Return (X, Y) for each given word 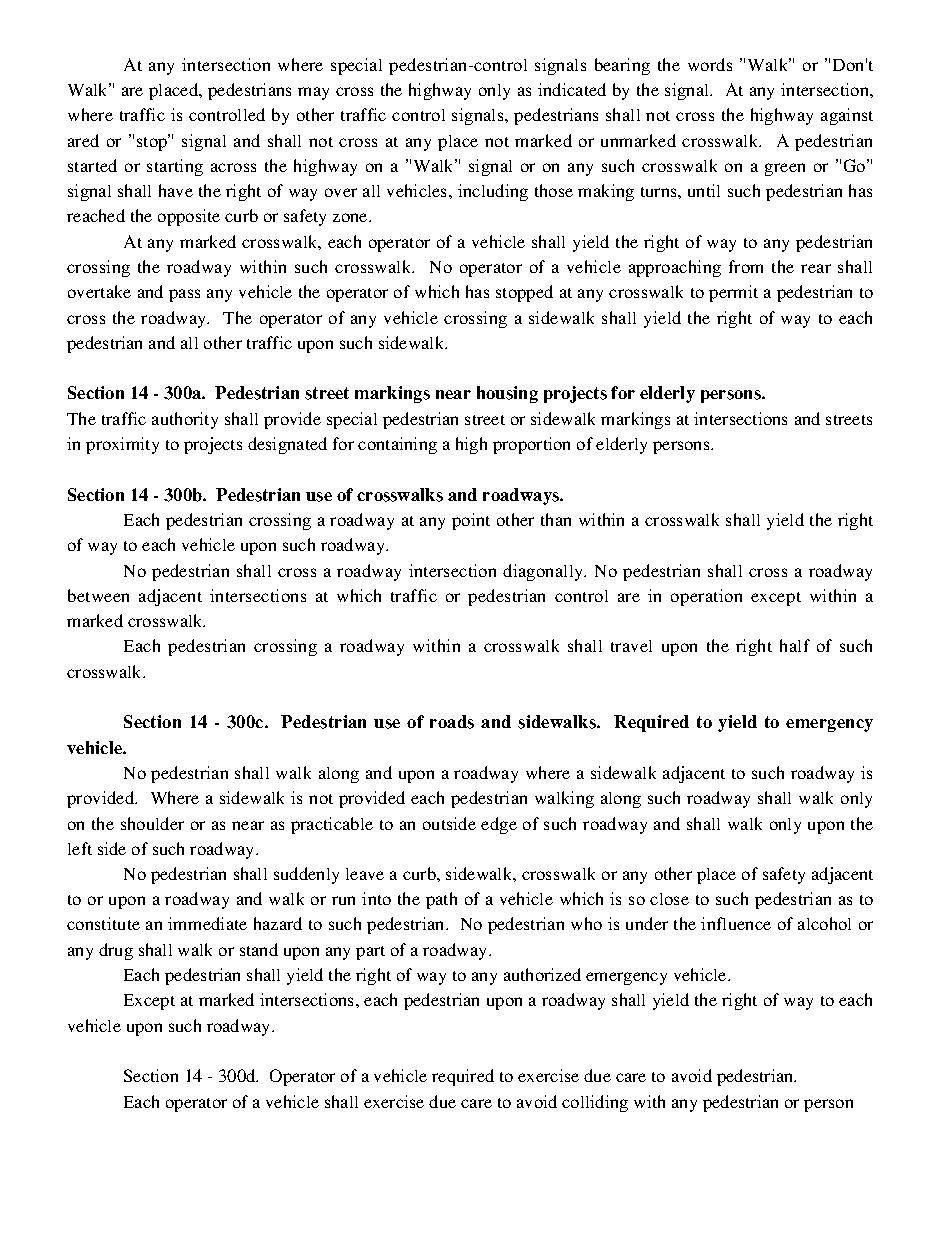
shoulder (152, 823)
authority (185, 420)
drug (116, 951)
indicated (572, 89)
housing (507, 394)
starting (175, 167)
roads (452, 722)
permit (733, 293)
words (710, 64)
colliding (595, 1103)
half (795, 645)
